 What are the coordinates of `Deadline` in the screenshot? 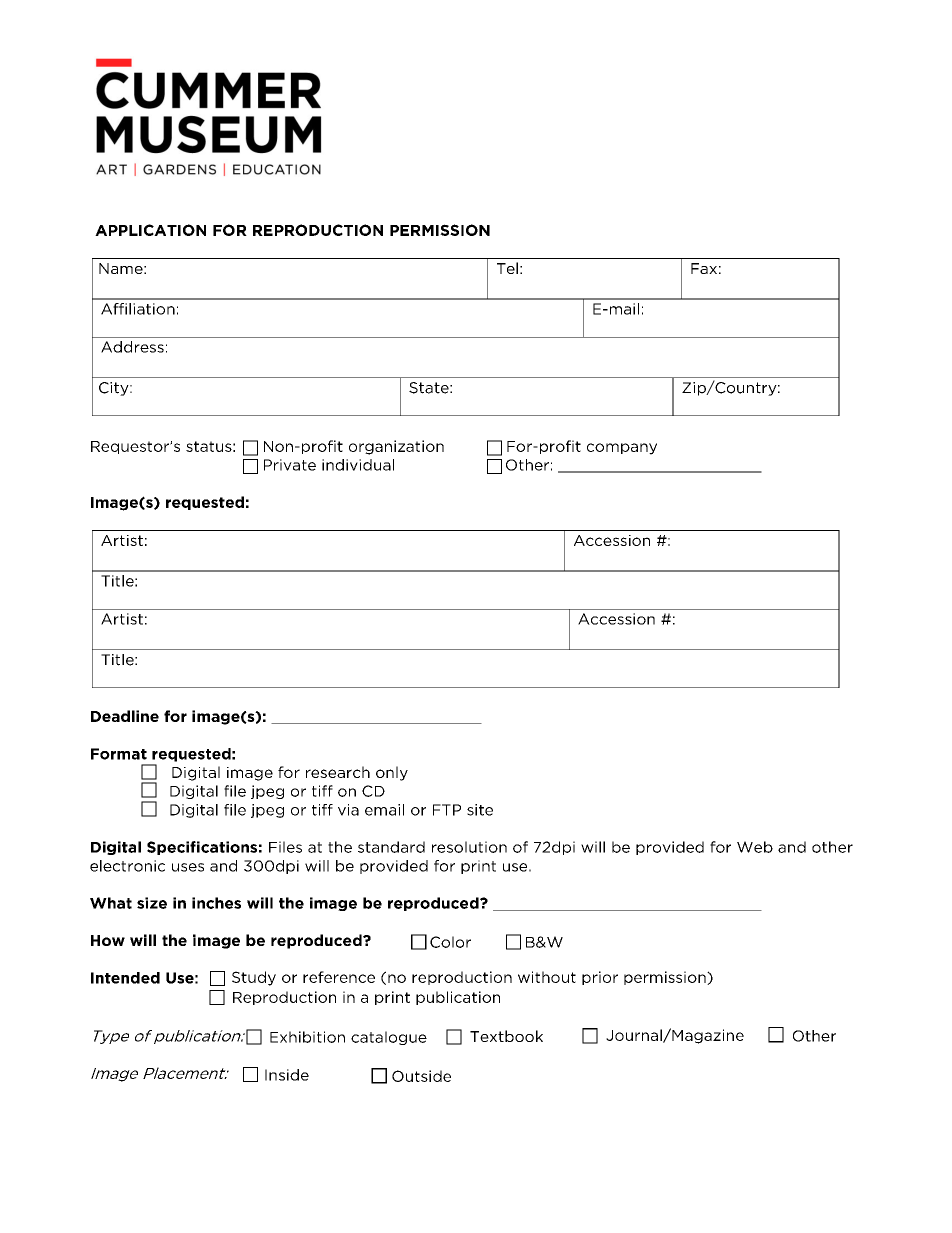 It's located at (125, 716).
